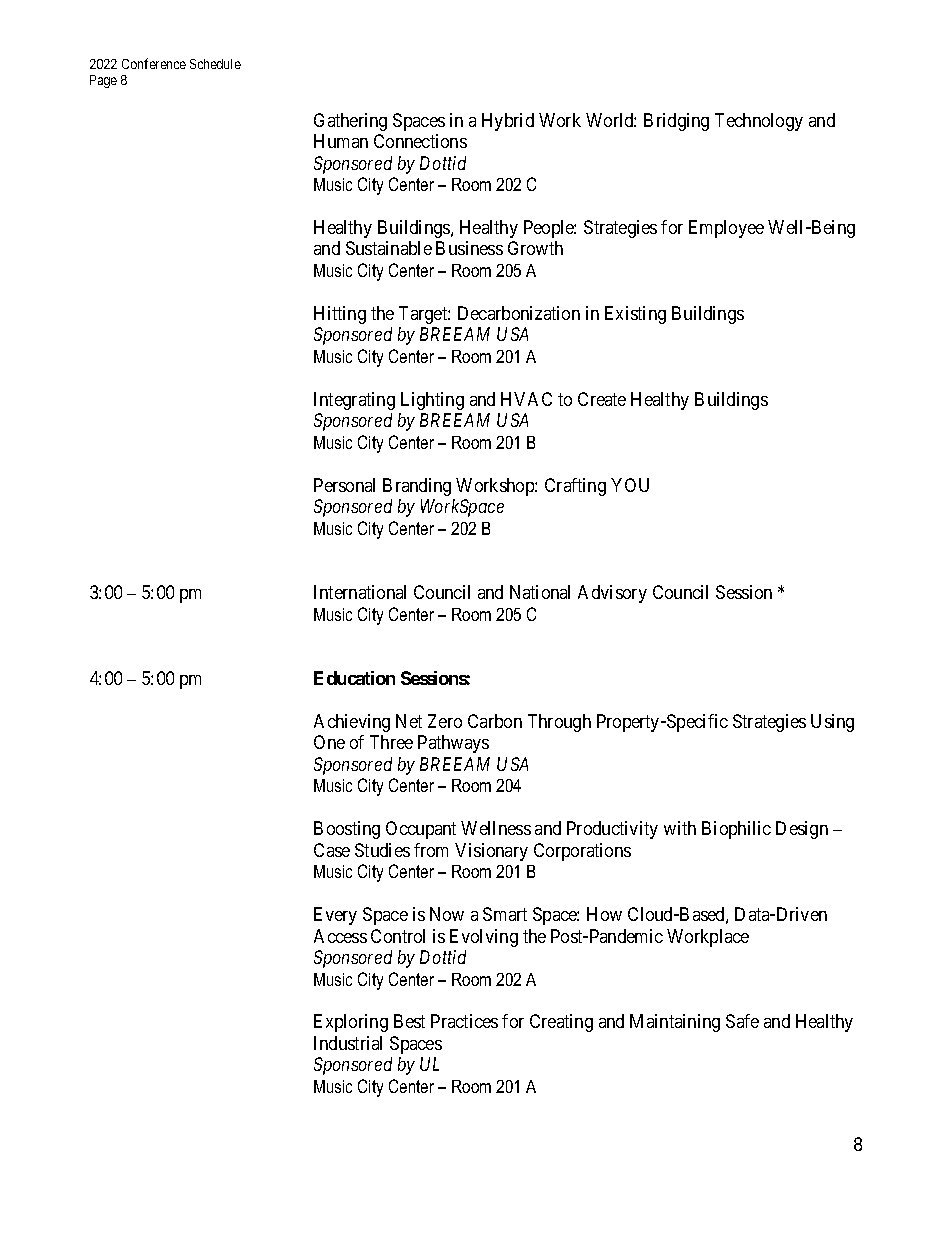 This document has width=952, height=1233. What do you see at coordinates (351, 1023) in the document?
I see `Exploring` at bounding box center [351, 1023].
